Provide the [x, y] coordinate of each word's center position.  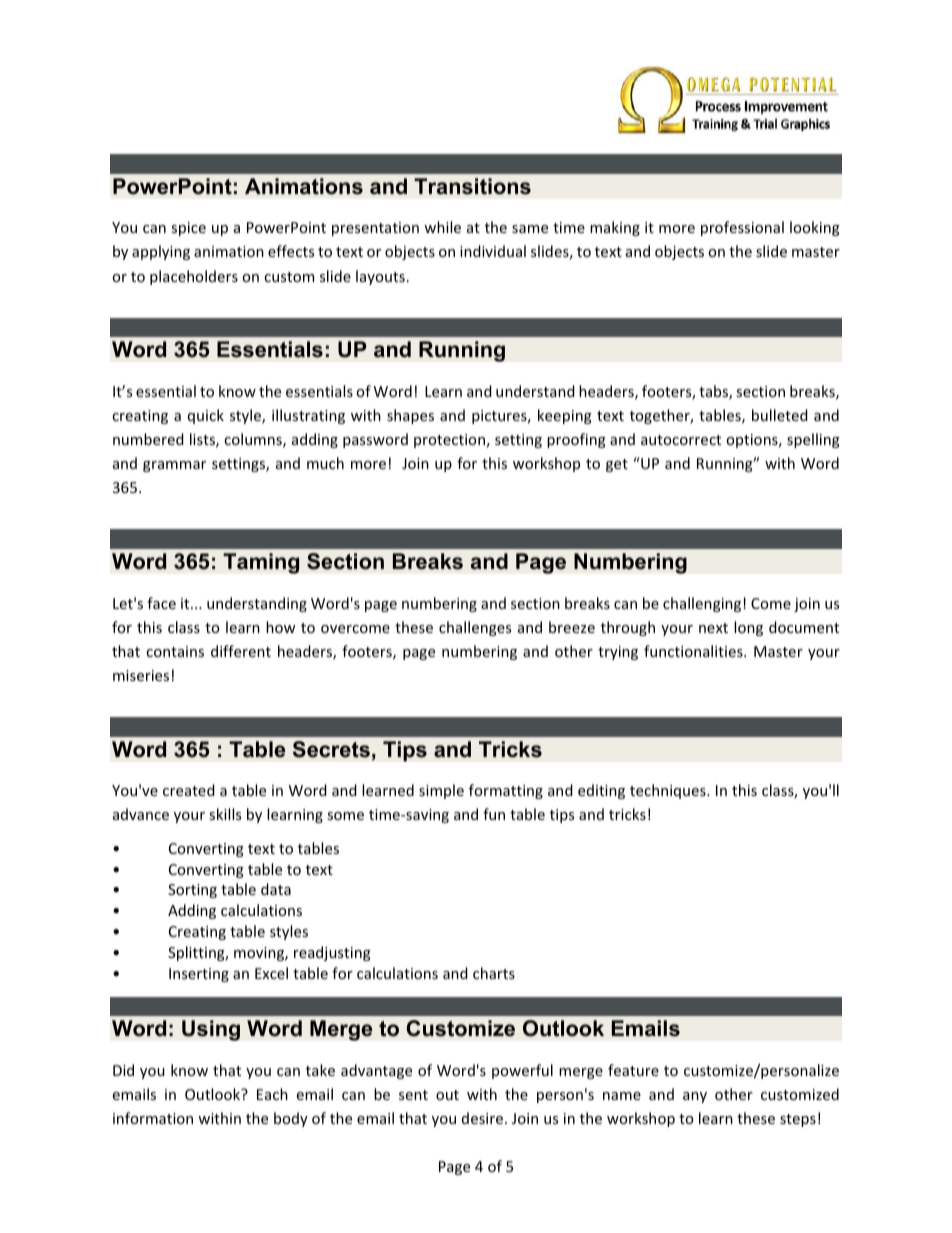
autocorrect [681, 440]
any [695, 1097]
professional [742, 228]
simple [441, 791]
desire [482, 1118]
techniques [669, 791]
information [153, 1118]
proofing [576, 440]
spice [188, 229]
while [442, 227]
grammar [174, 466]
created [189, 790]
